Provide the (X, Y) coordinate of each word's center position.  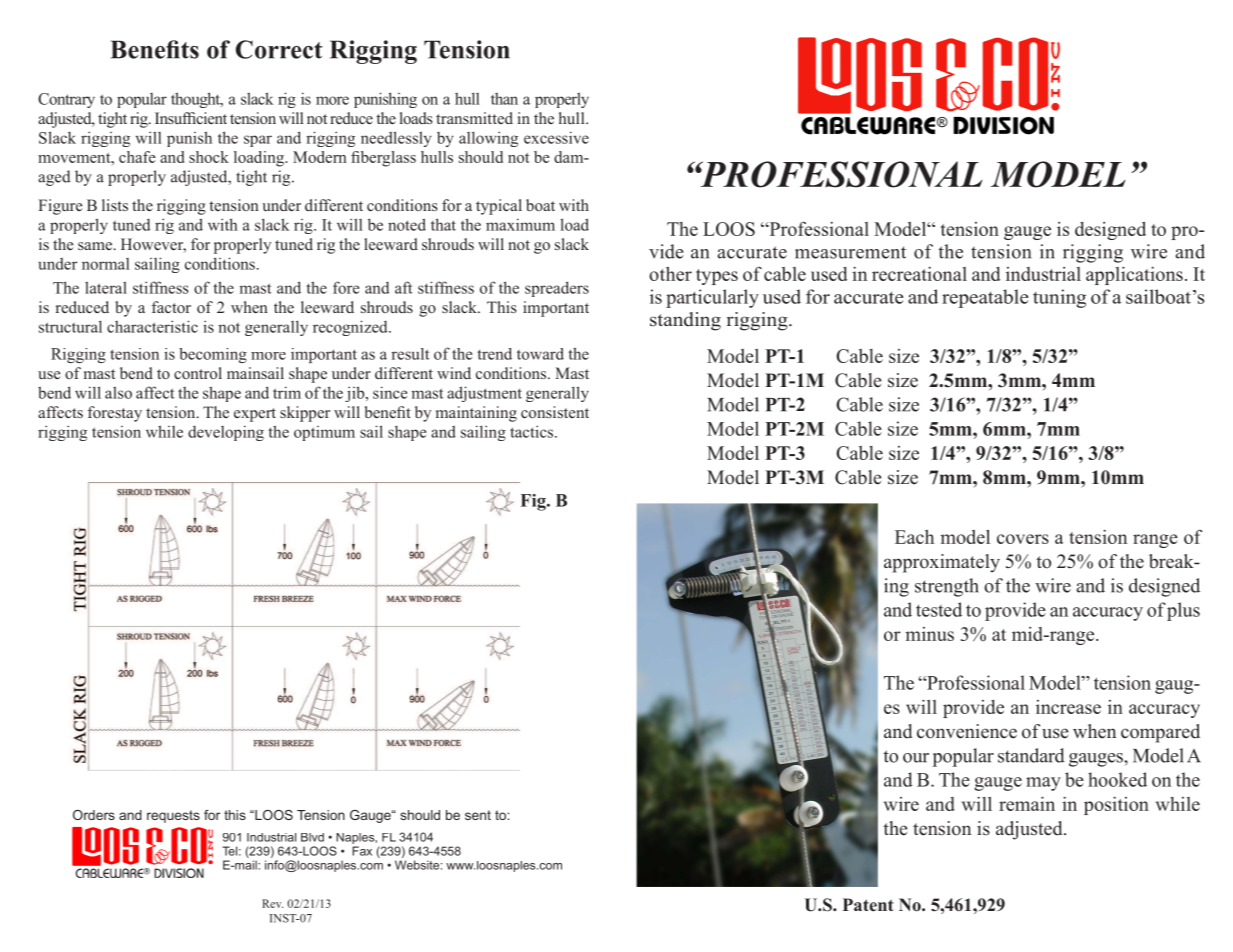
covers (1023, 539)
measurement (850, 252)
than (504, 99)
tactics (533, 431)
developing (226, 433)
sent (478, 815)
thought (197, 100)
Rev (272, 903)
